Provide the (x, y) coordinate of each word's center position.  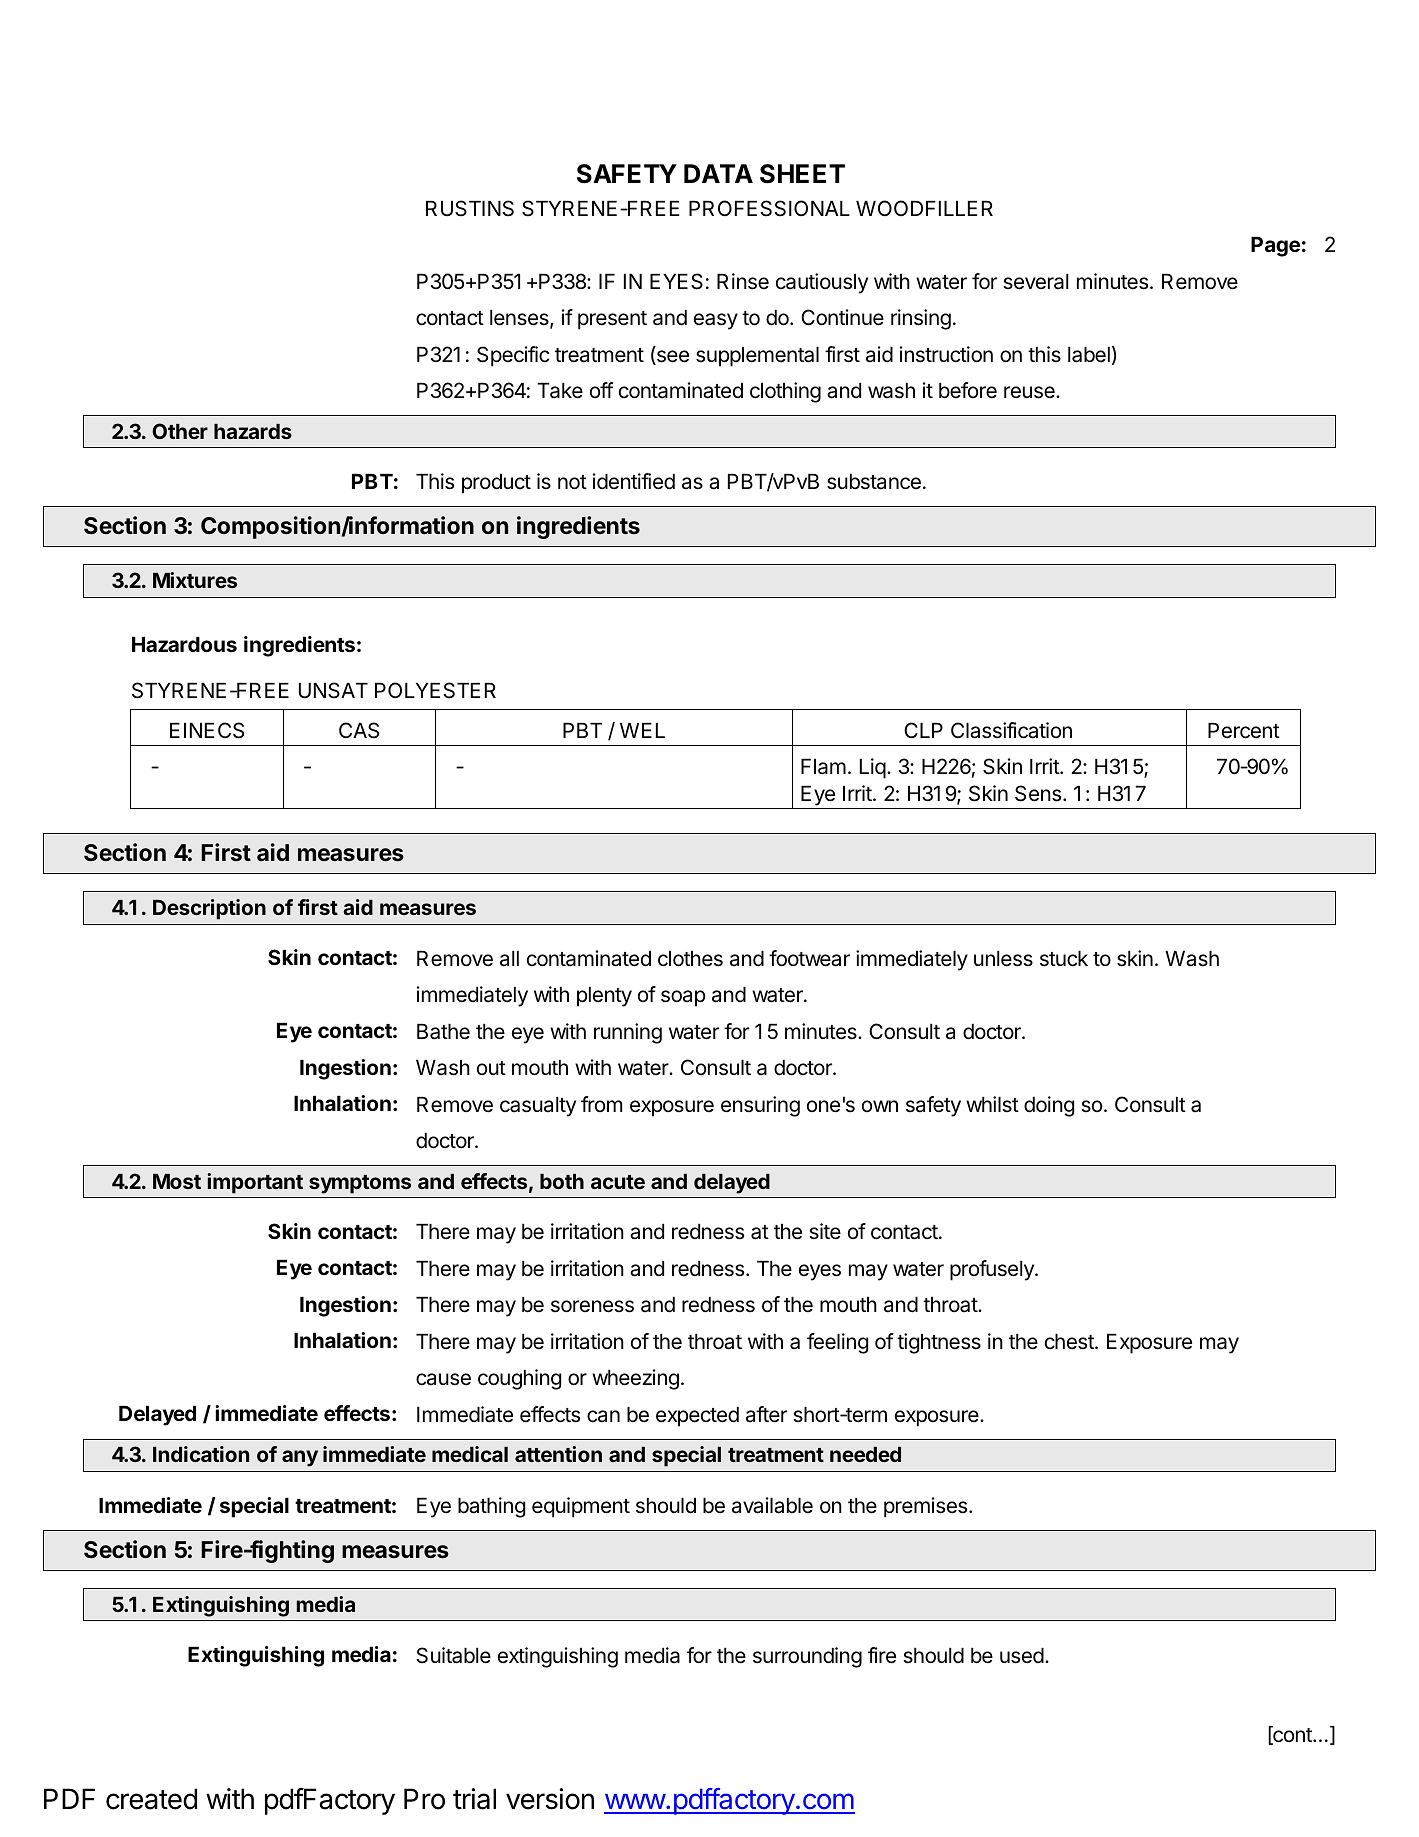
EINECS (207, 730)
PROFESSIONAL (769, 208)
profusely (993, 1270)
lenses (520, 319)
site (825, 1231)
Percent (1244, 731)
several (1036, 282)
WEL (642, 730)
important (255, 1183)
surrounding (807, 1657)
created (151, 1799)
